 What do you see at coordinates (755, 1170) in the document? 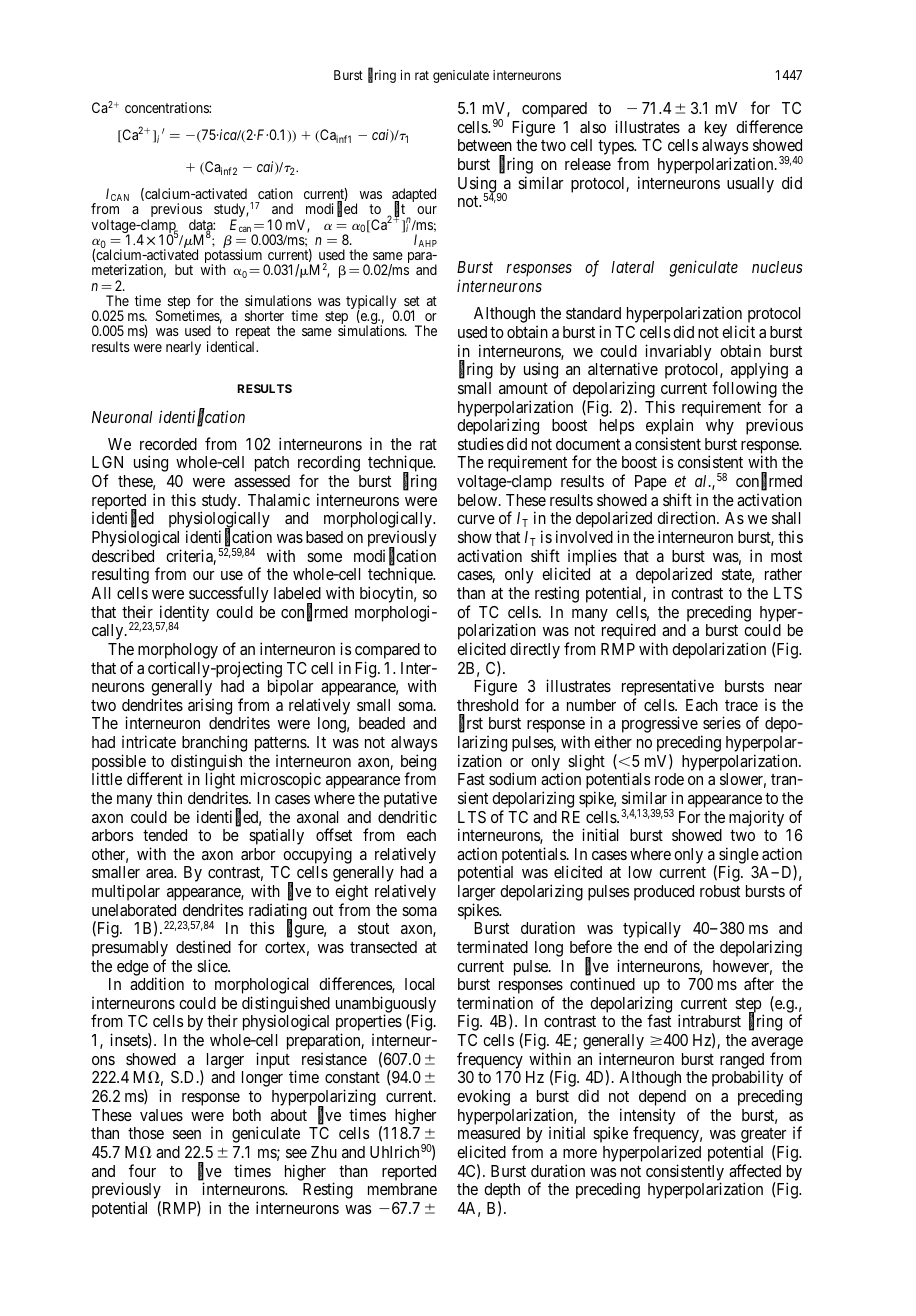
I see `affected` at bounding box center [755, 1170].
